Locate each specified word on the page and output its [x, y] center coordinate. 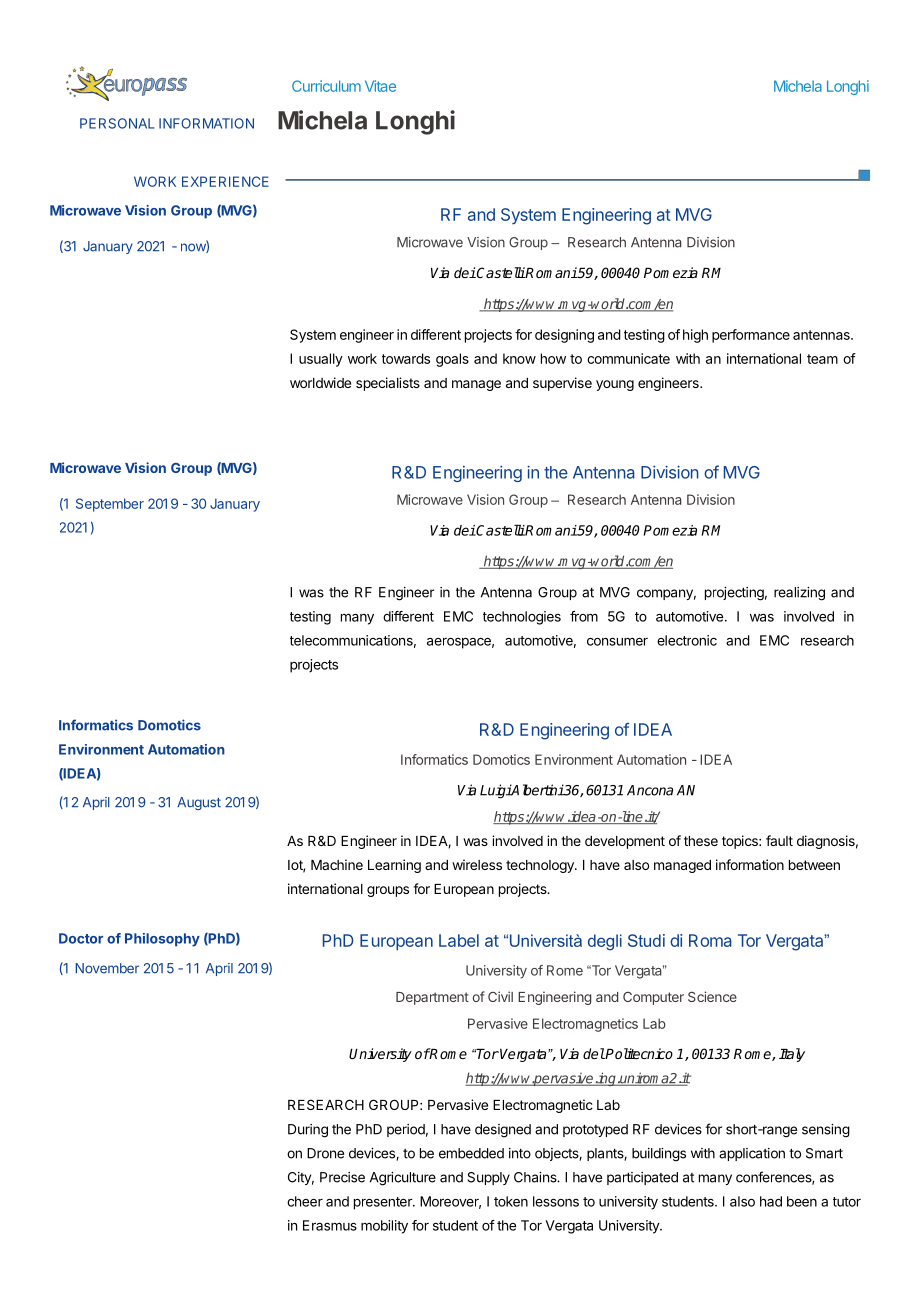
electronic [687, 640]
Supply [488, 1178]
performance [751, 336]
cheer [305, 1201]
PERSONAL [117, 123]
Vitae [380, 86]
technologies [522, 618]
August [199, 803]
